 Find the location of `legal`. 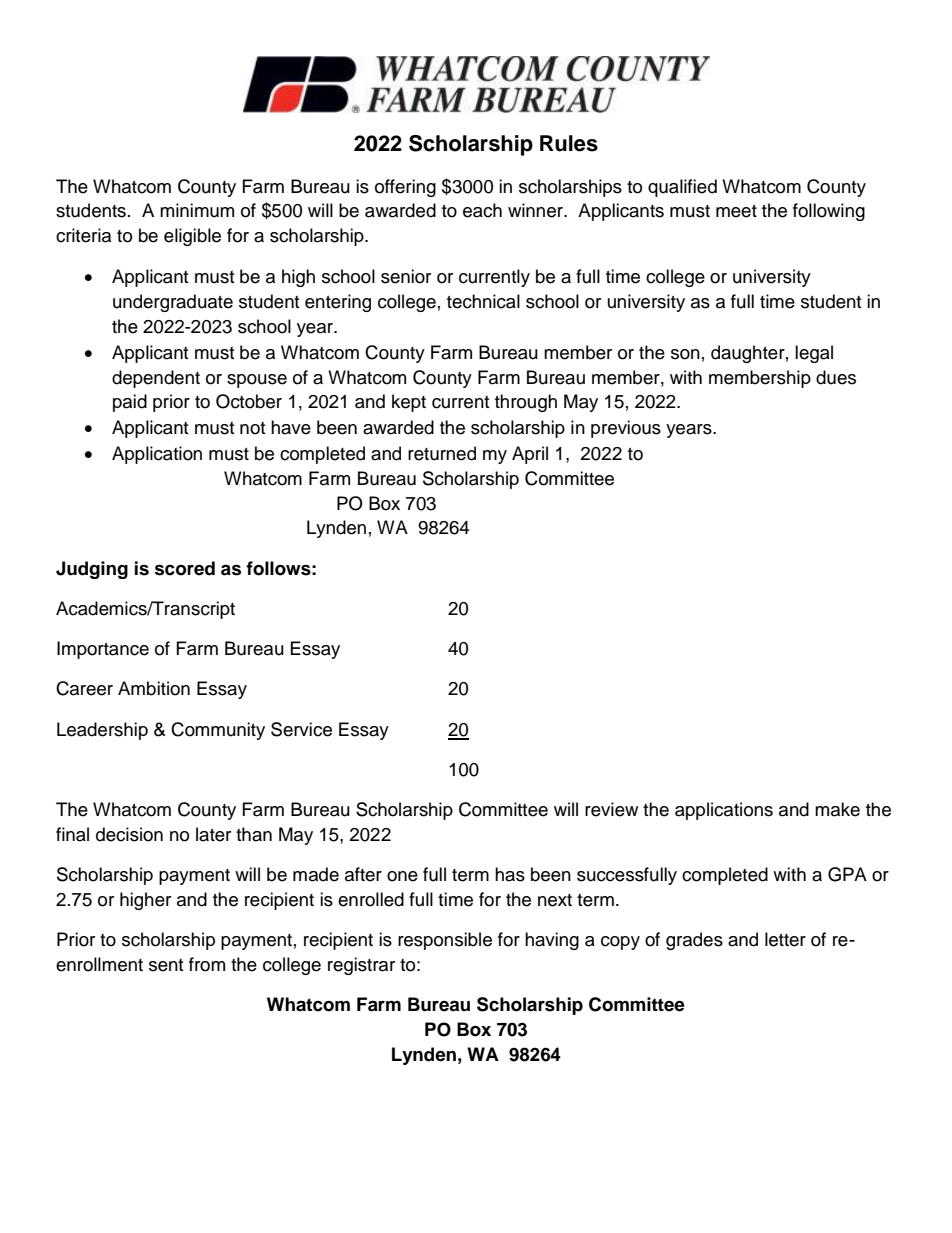

legal is located at coordinates (814, 354).
